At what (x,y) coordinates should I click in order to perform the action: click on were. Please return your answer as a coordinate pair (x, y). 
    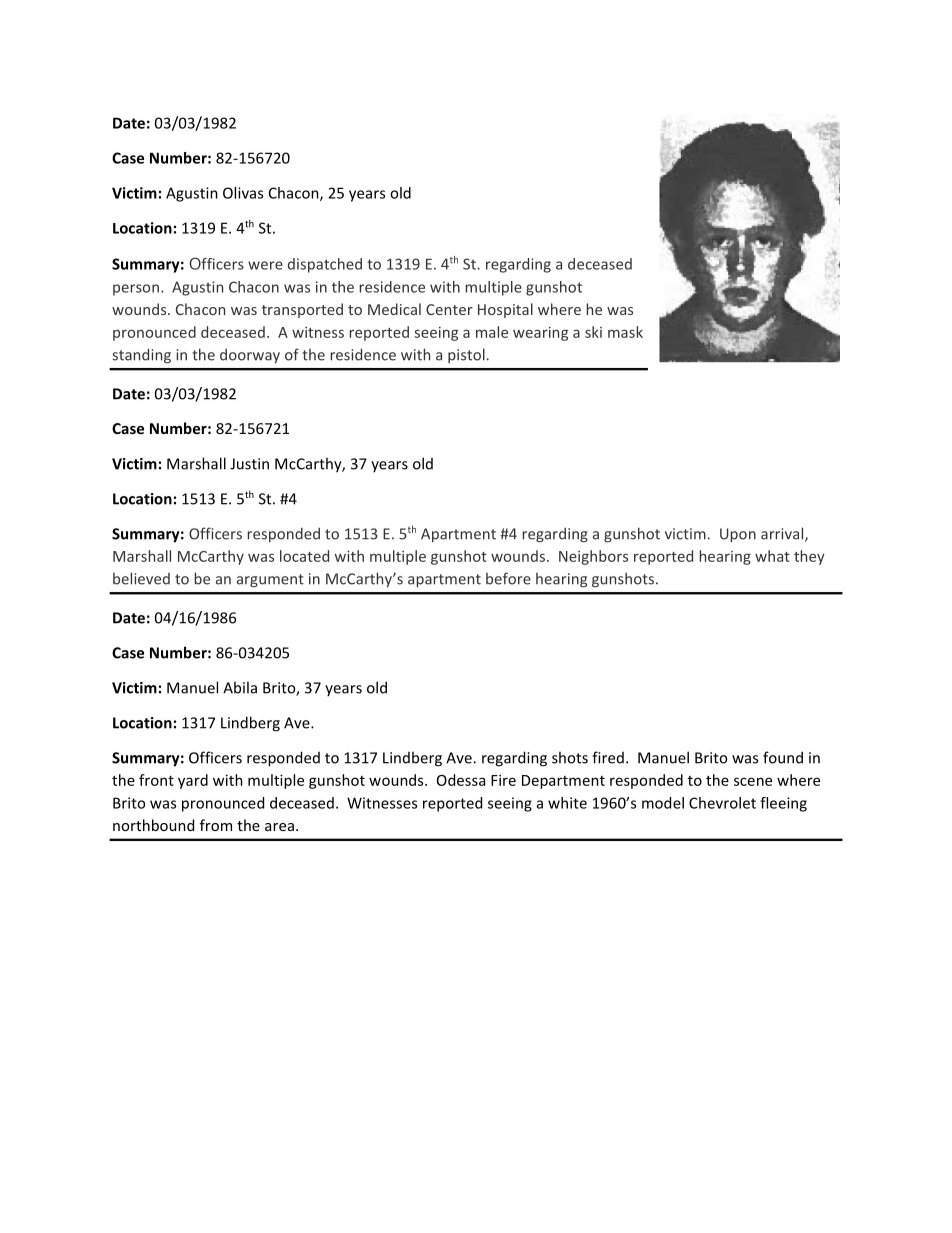
    Looking at the image, I should click on (265, 265).
